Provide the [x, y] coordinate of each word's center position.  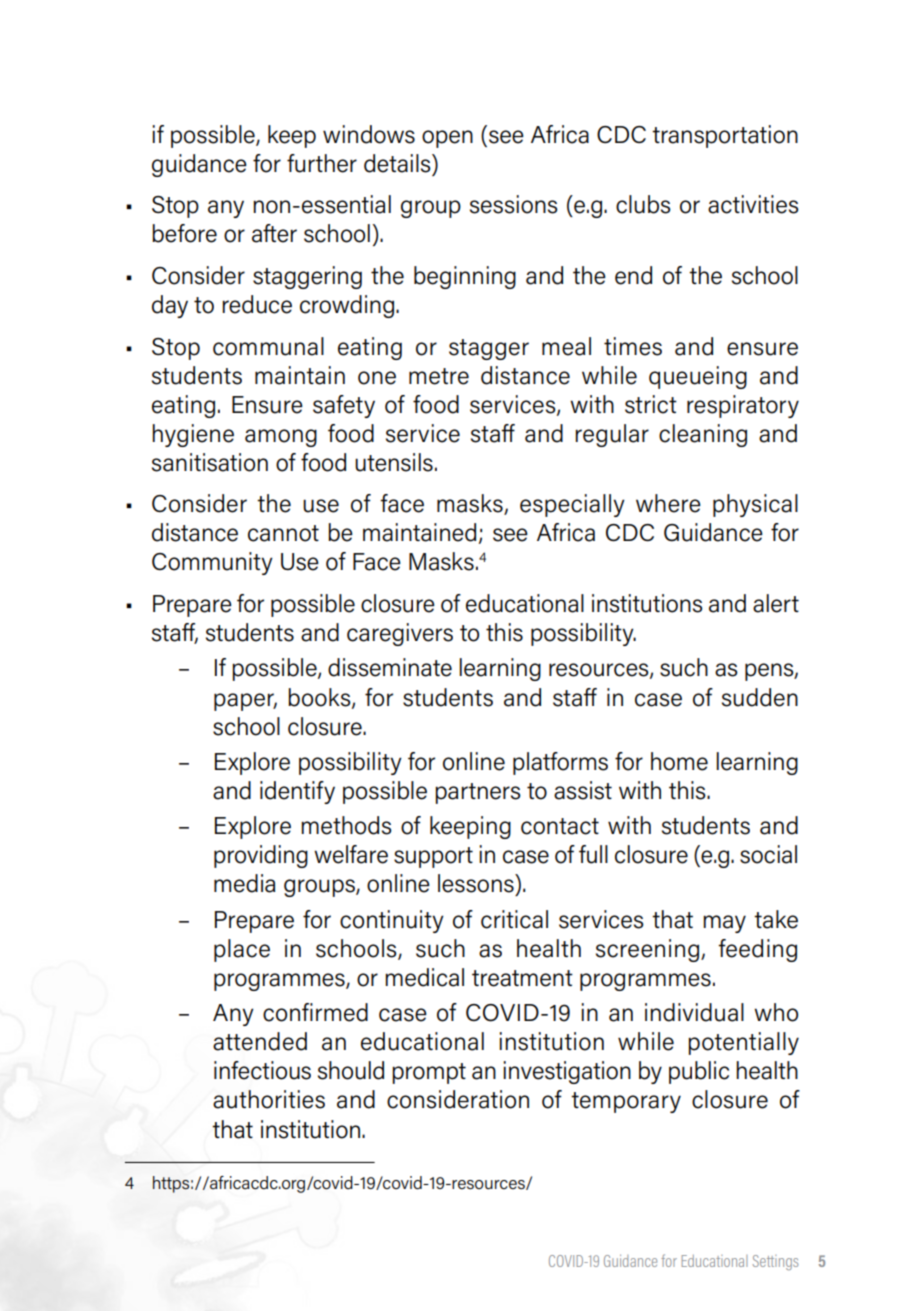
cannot [283, 533]
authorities [269, 1099]
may [724, 924]
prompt [429, 1073]
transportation [725, 136]
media [244, 883]
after [274, 233]
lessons [477, 883]
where [668, 503]
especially [572, 505]
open [447, 139]
